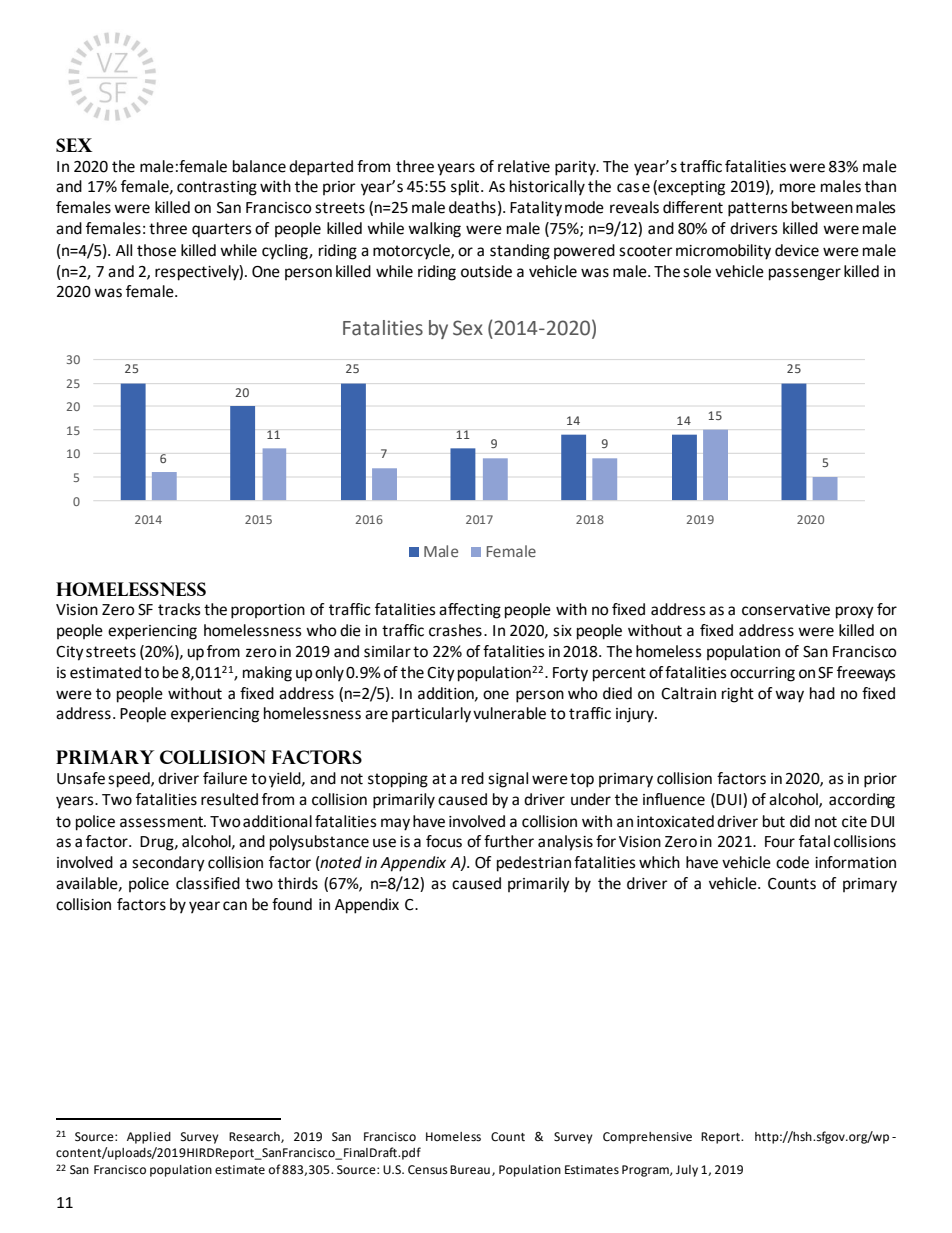 This screenshot has height=1233, width=952. I want to click on occurring, so click(762, 674).
